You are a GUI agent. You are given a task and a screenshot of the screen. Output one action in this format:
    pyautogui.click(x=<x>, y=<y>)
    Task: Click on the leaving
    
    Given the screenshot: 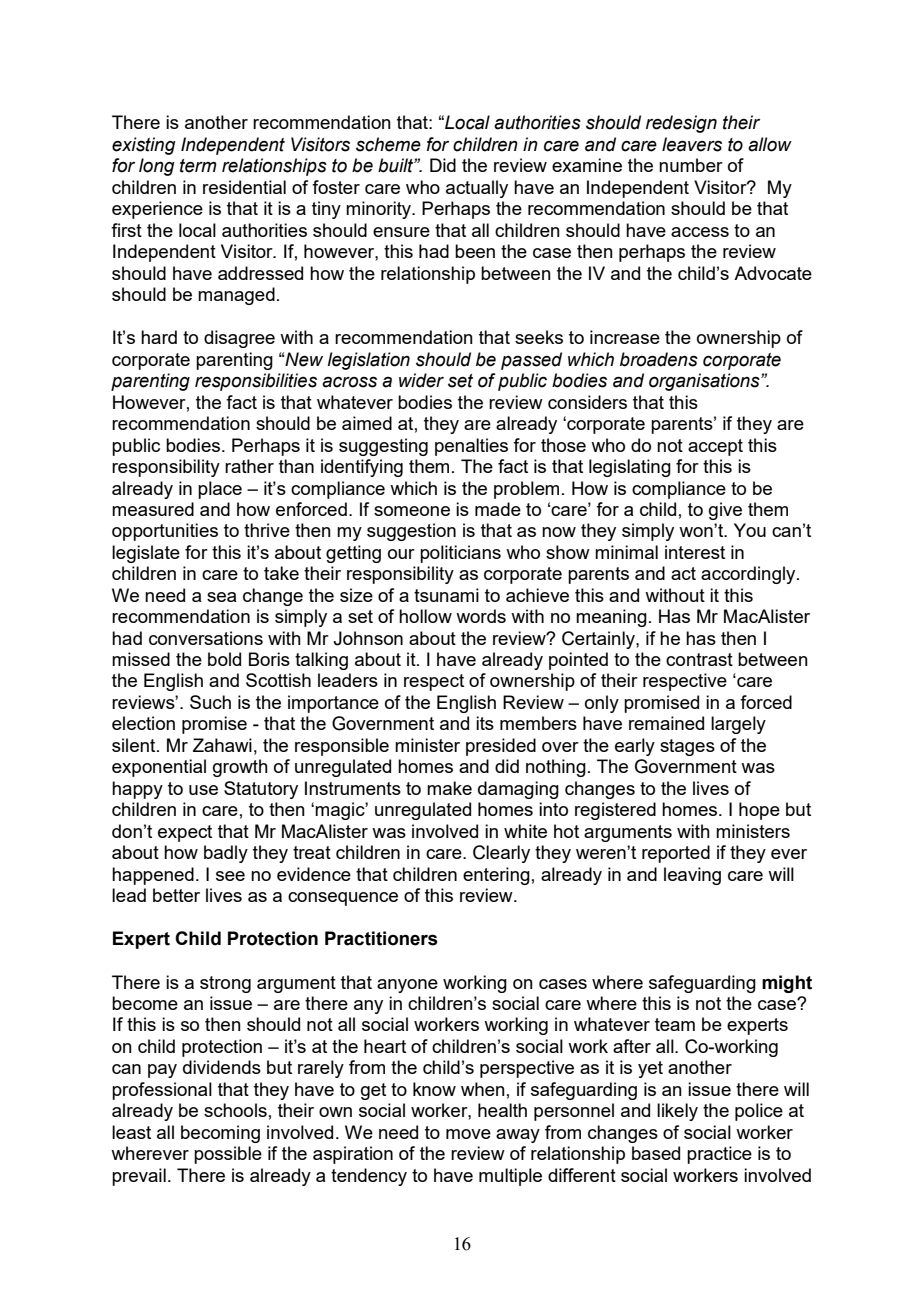 What is the action you would take?
    pyautogui.click(x=692, y=876)
